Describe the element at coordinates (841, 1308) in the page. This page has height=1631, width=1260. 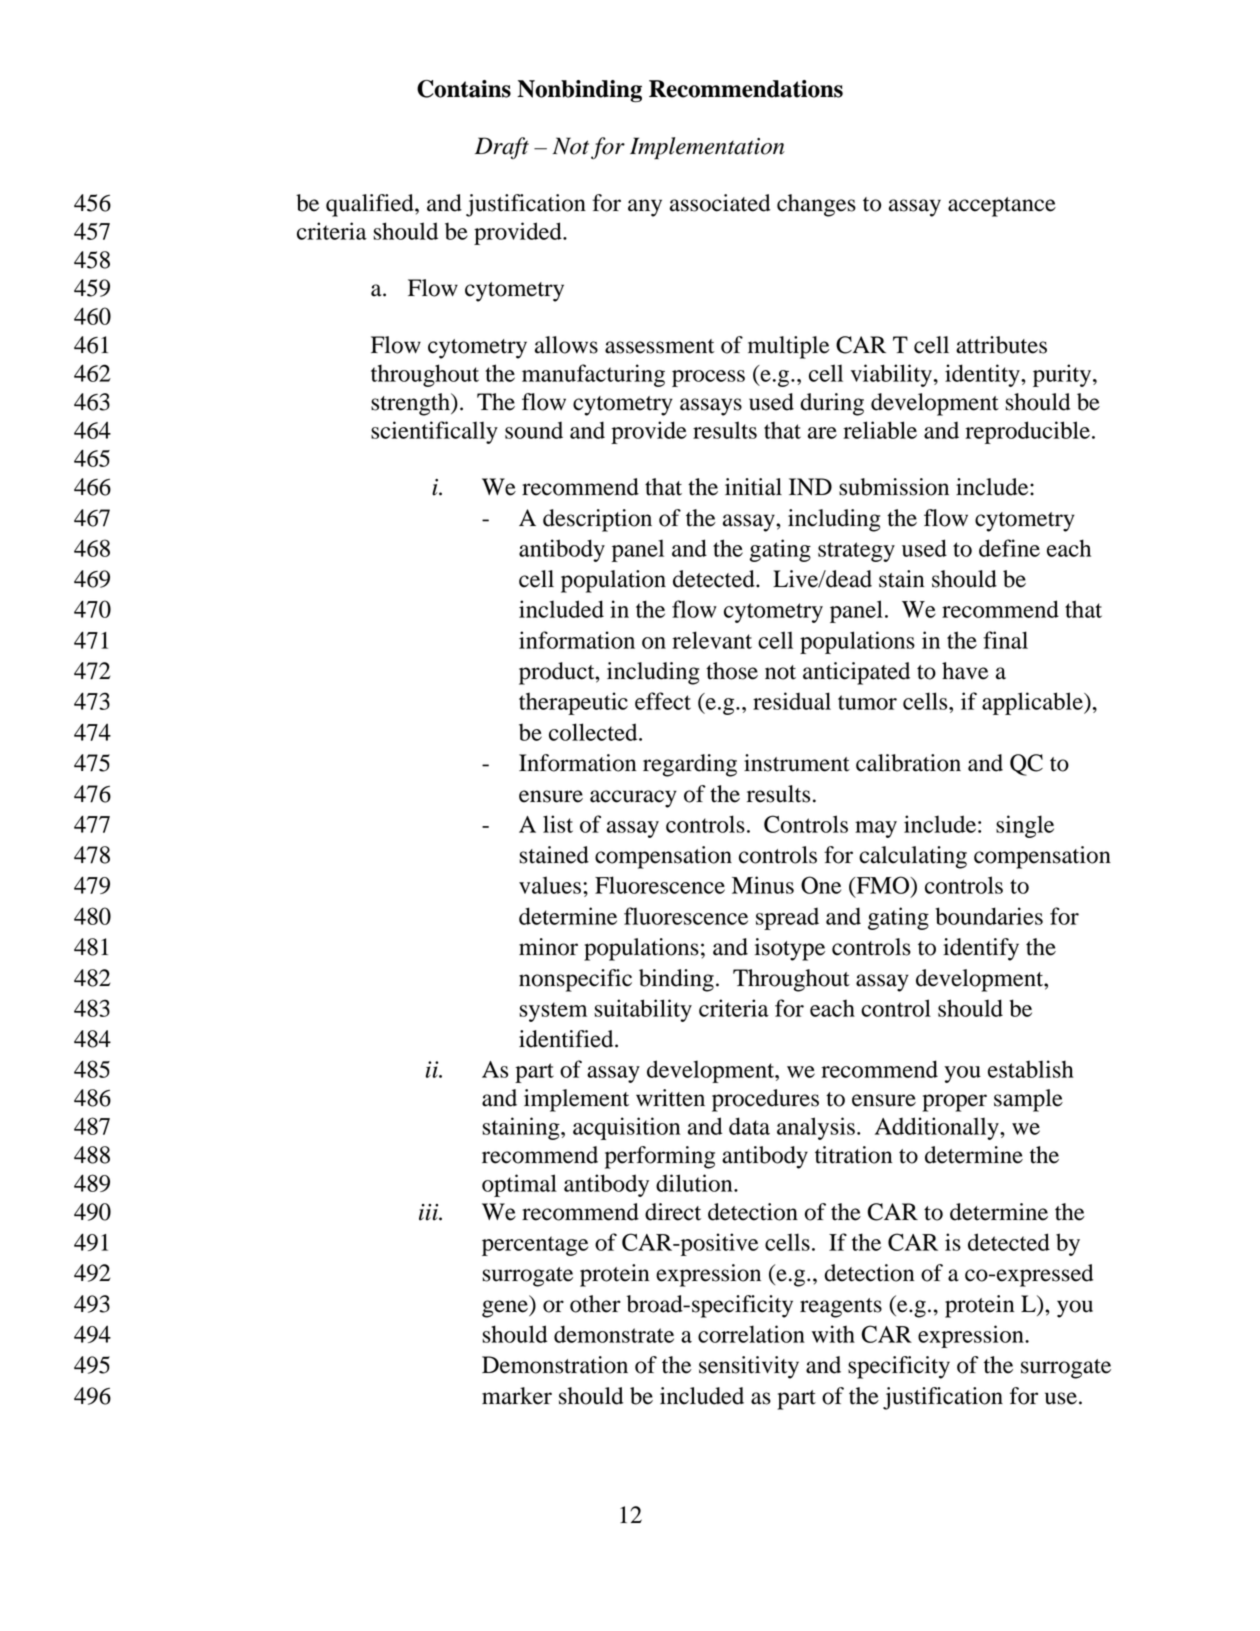
I see `reagents` at that location.
